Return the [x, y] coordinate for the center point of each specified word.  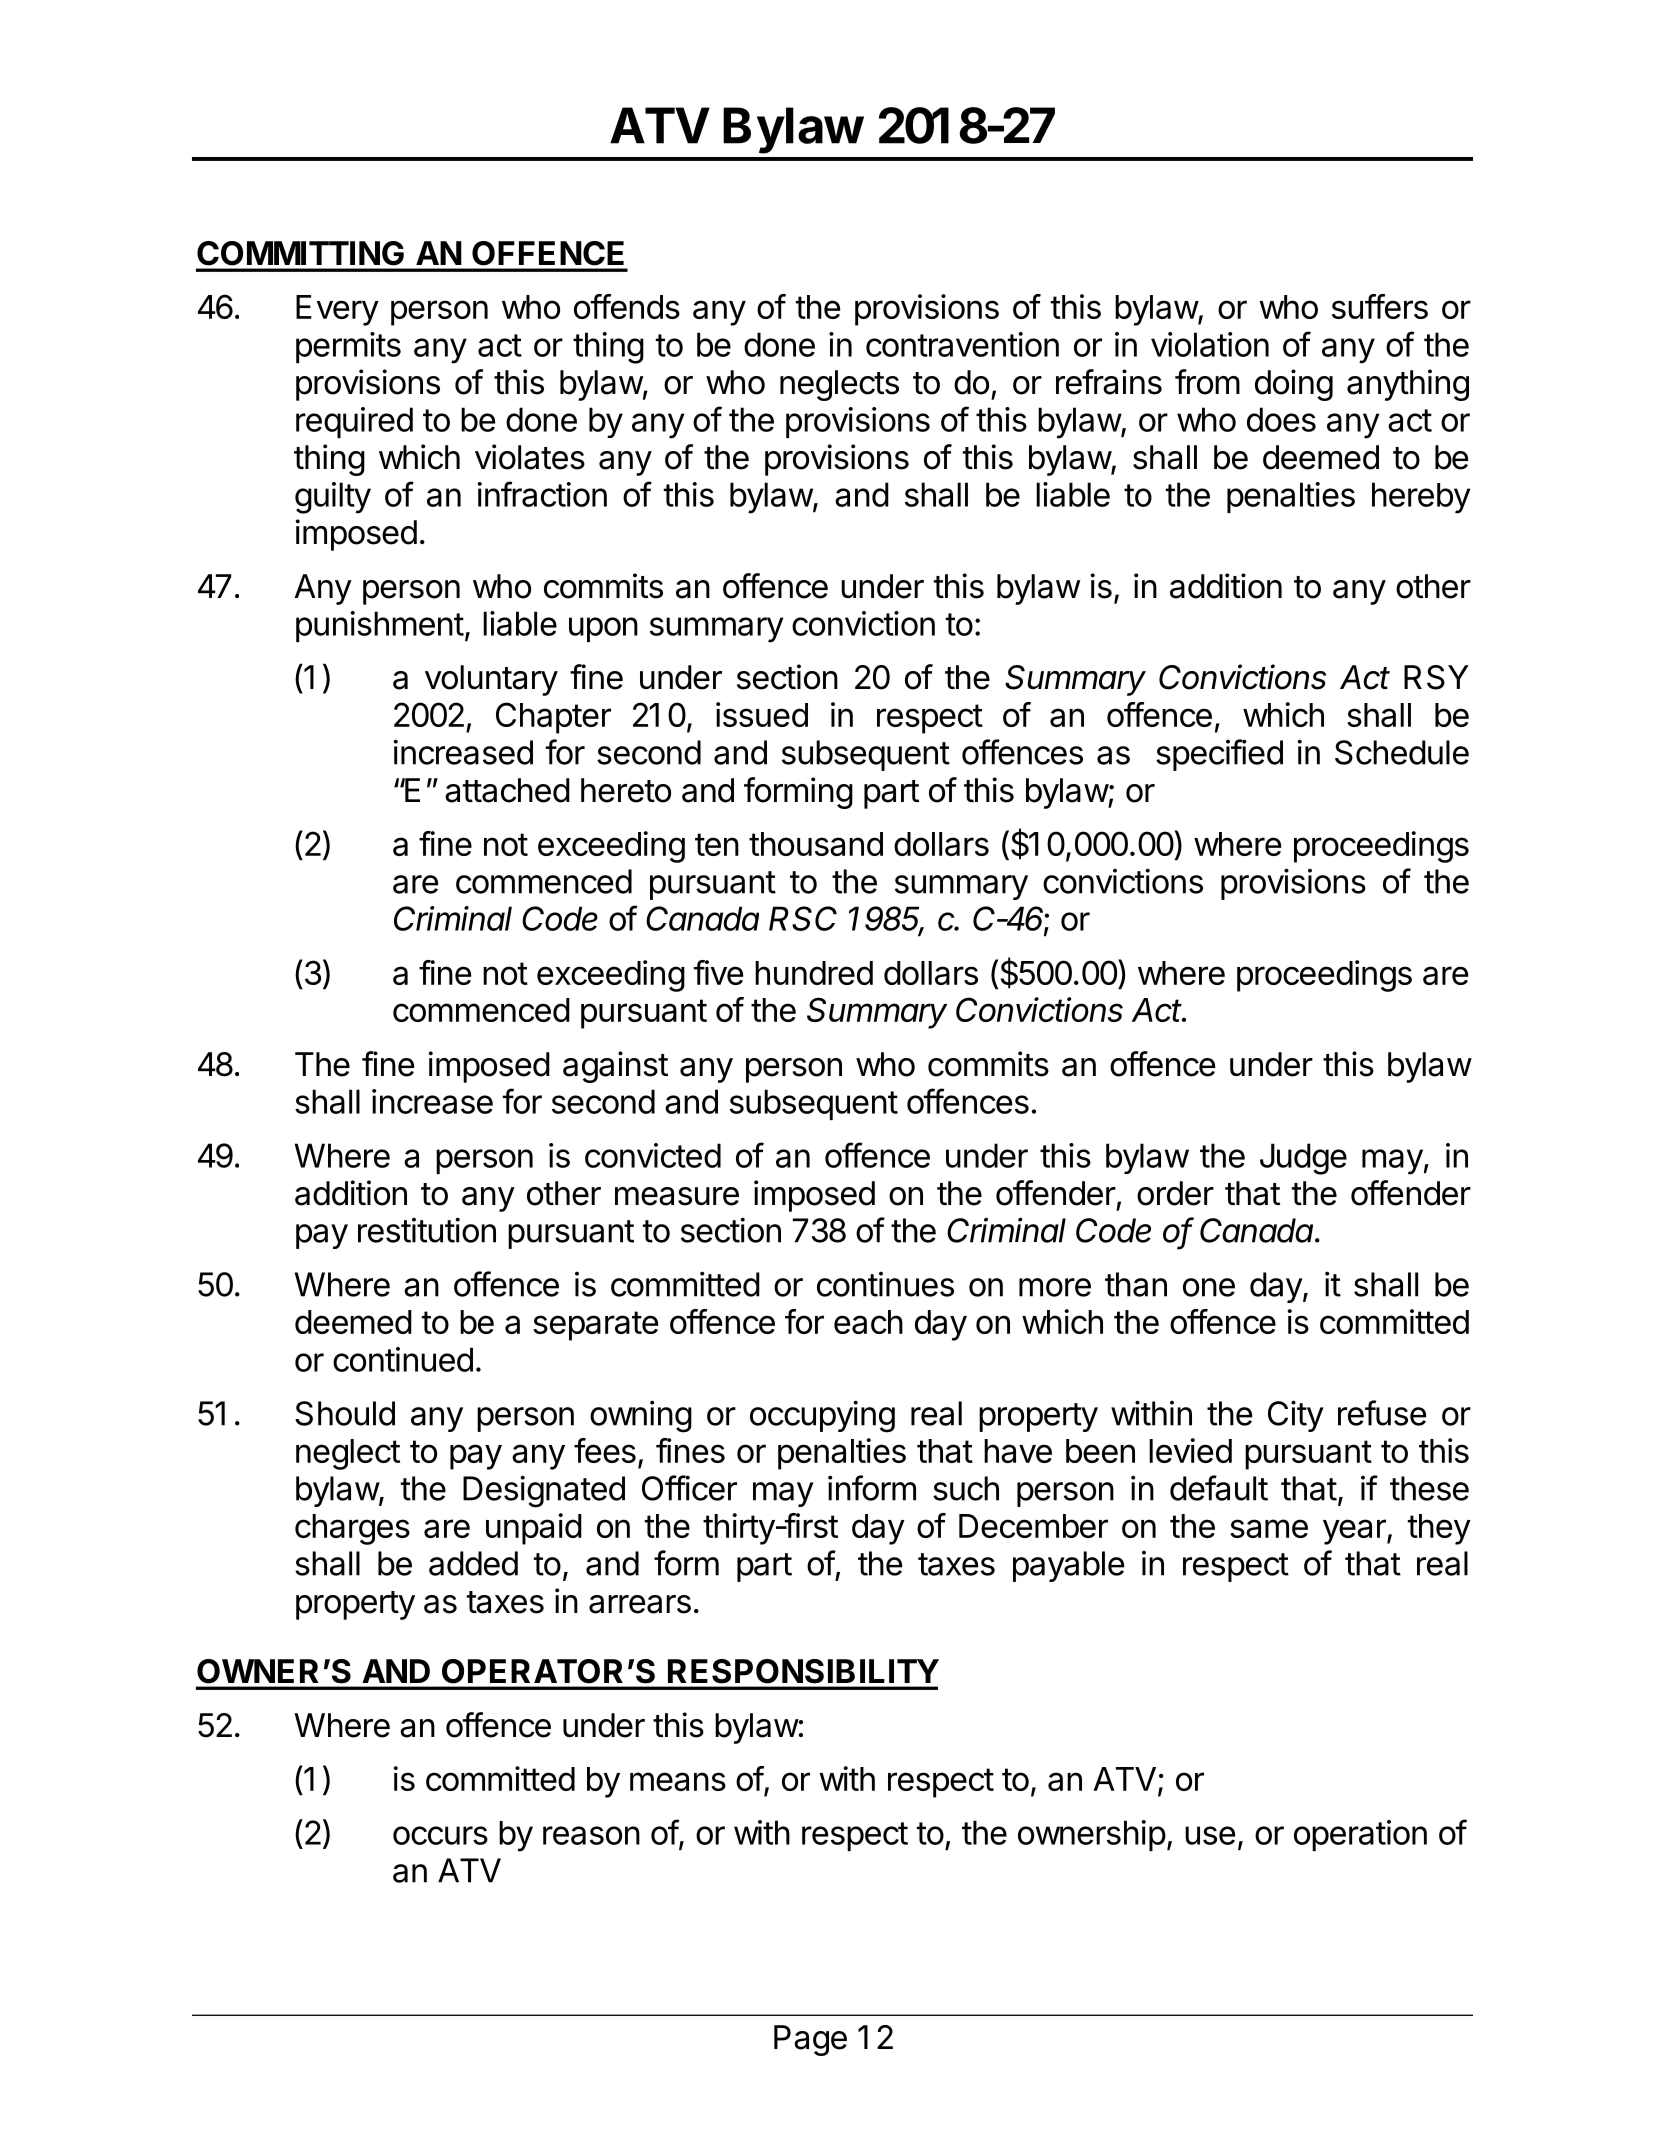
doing [1294, 385]
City [1296, 1416]
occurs [440, 1835]
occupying [822, 1416]
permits [348, 347]
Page [810, 2040]
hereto [626, 790]
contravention [962, 344]
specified [1219, 755]
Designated [544, 1491]
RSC [803, 918]
